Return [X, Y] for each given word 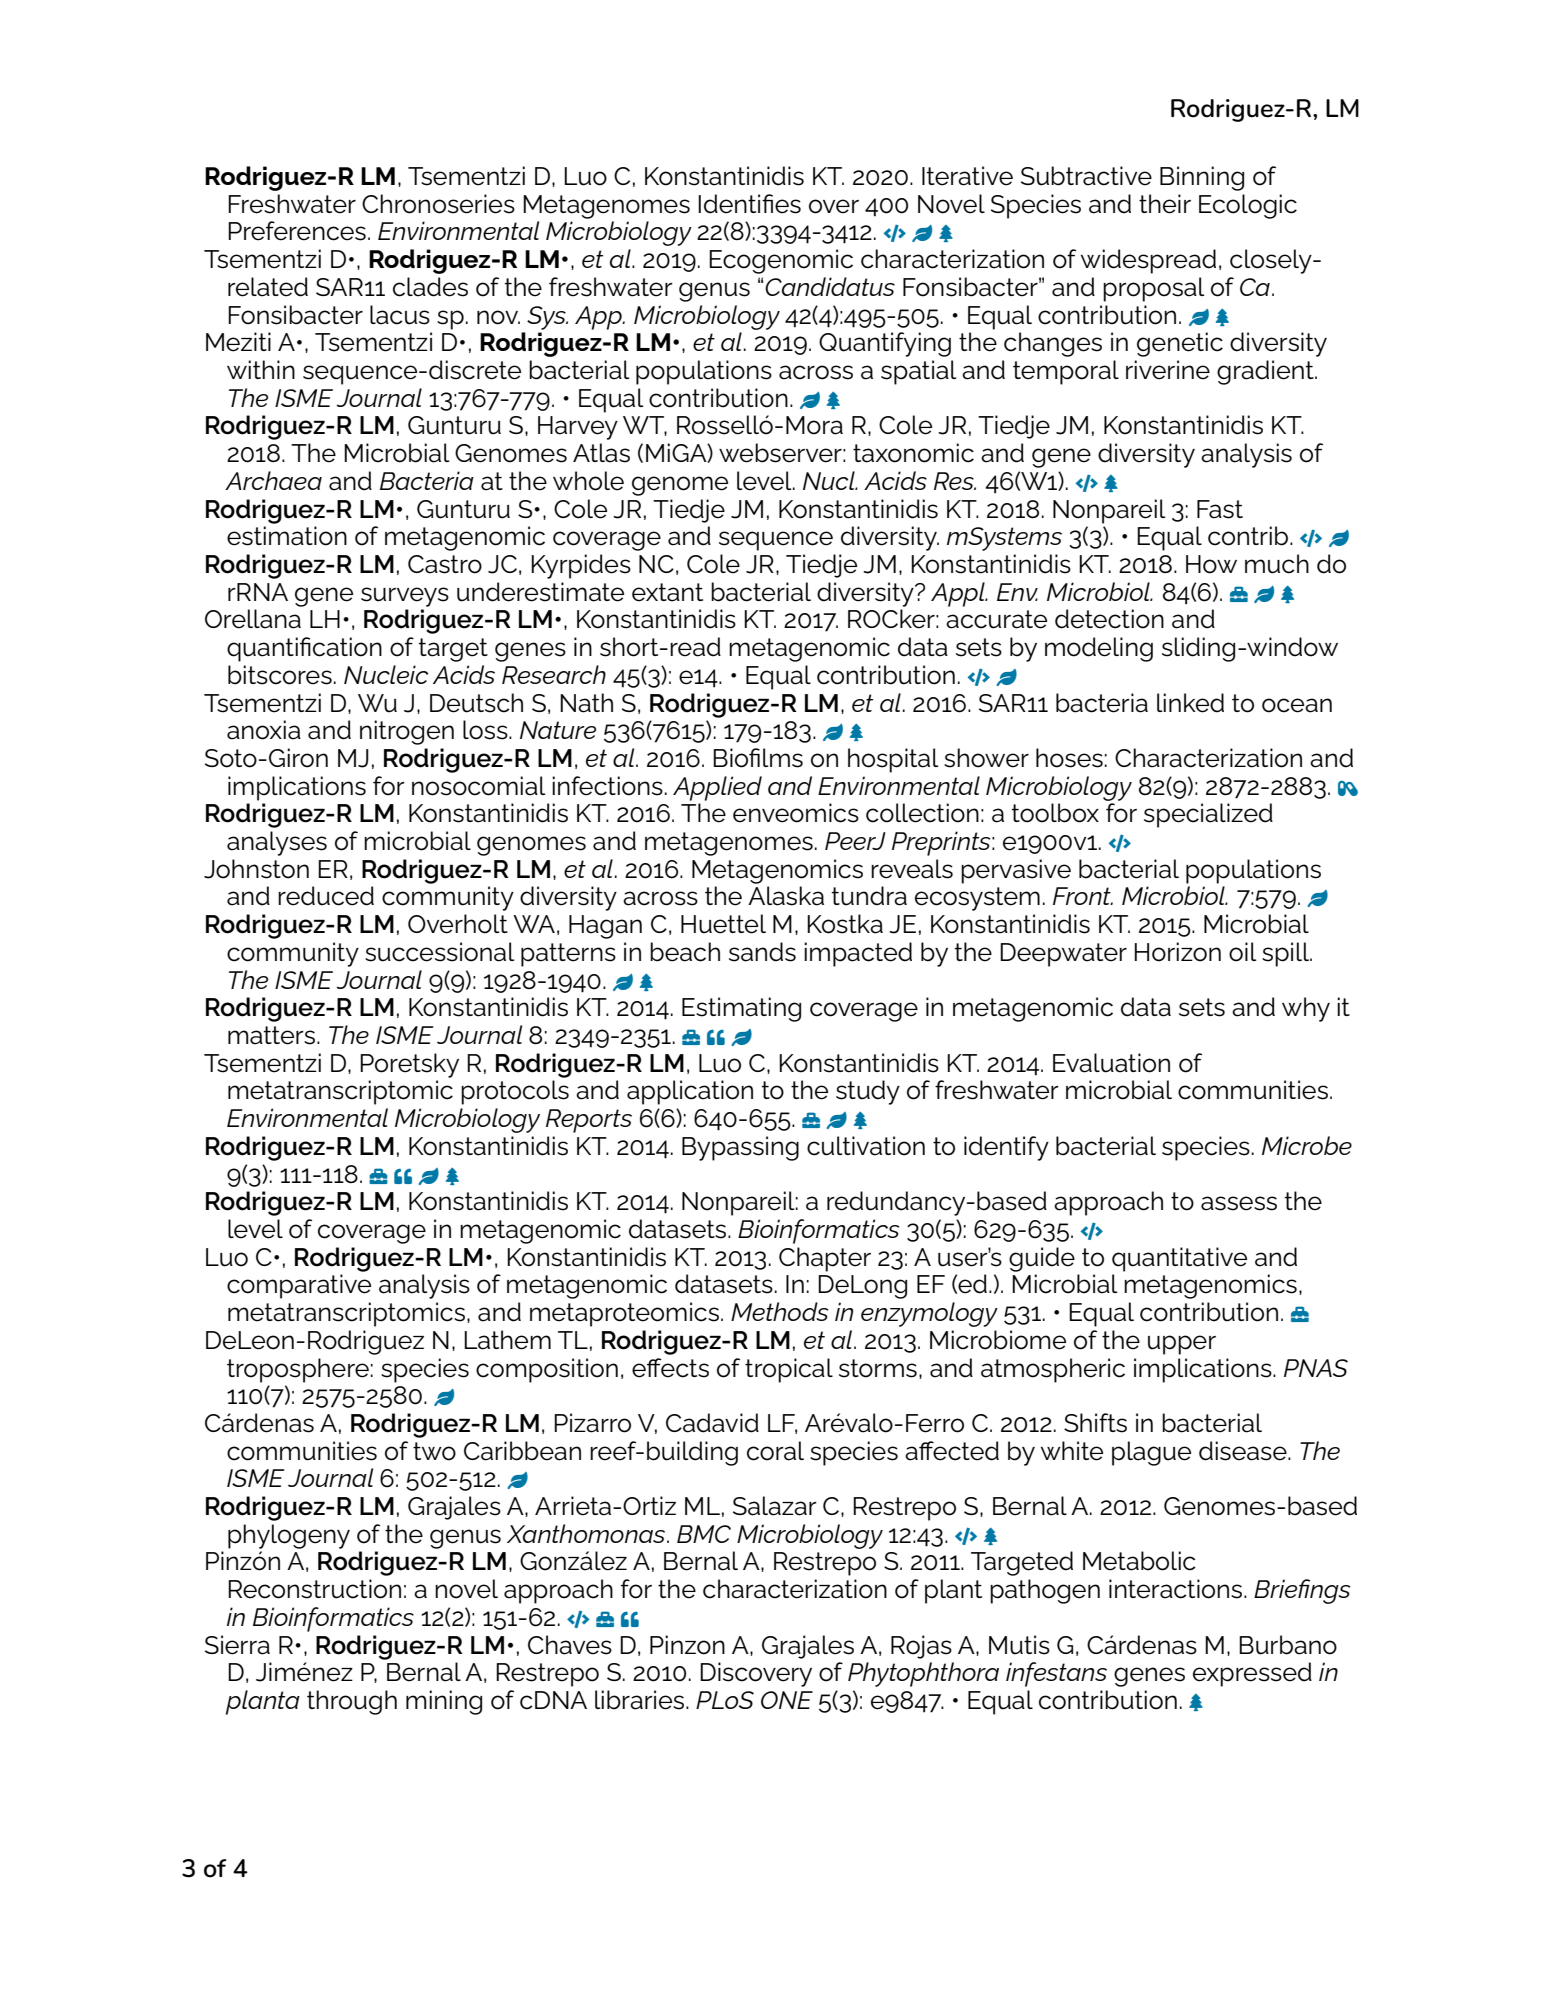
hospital [893, 760]
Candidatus [830, 286]
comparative [299, 1286]
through [352, 1702]
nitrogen [407, 732]
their [1165, 204]
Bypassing [740, 1148]
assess [1239, 1203]
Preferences [297, 231]
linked [1190, 703]
